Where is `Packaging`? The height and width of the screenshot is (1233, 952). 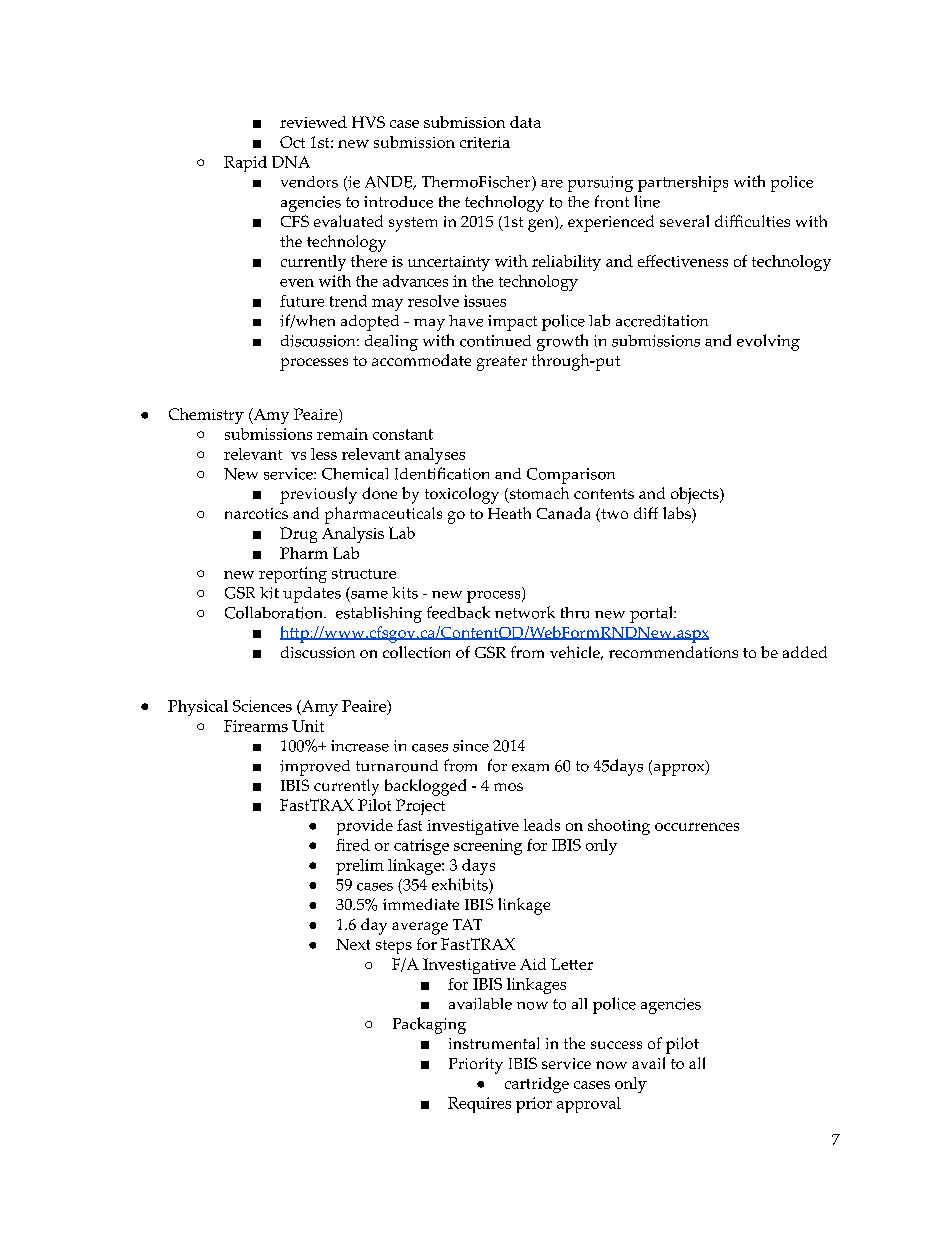 Packaging is located at coordinates (429, 1025).
